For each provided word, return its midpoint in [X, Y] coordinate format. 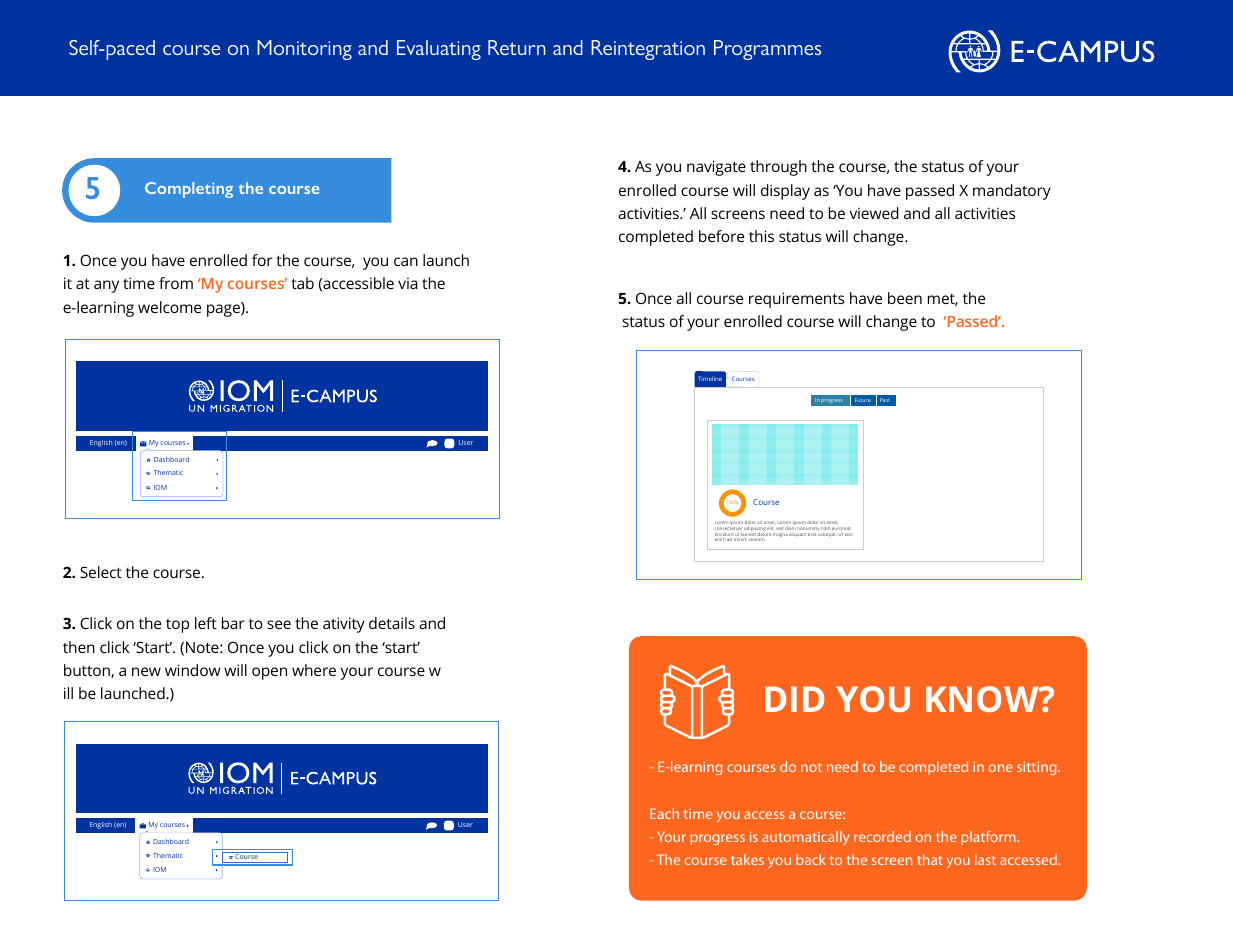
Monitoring [304, 50]
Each [664, 813]
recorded [882, 836]
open [269, 673]
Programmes [767, 50]
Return [517, 47]
